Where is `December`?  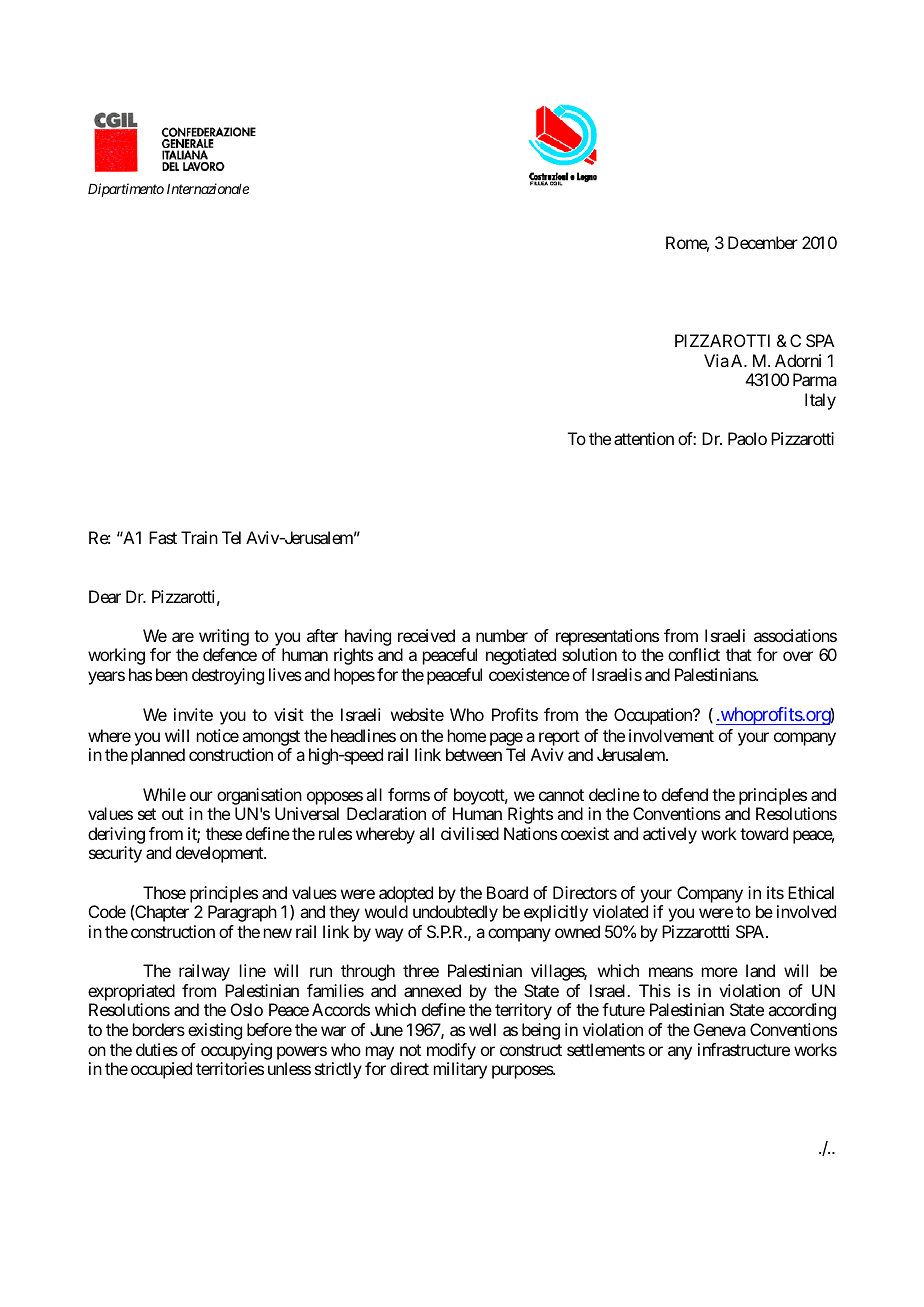 December is located at coordinates (763, 242).
